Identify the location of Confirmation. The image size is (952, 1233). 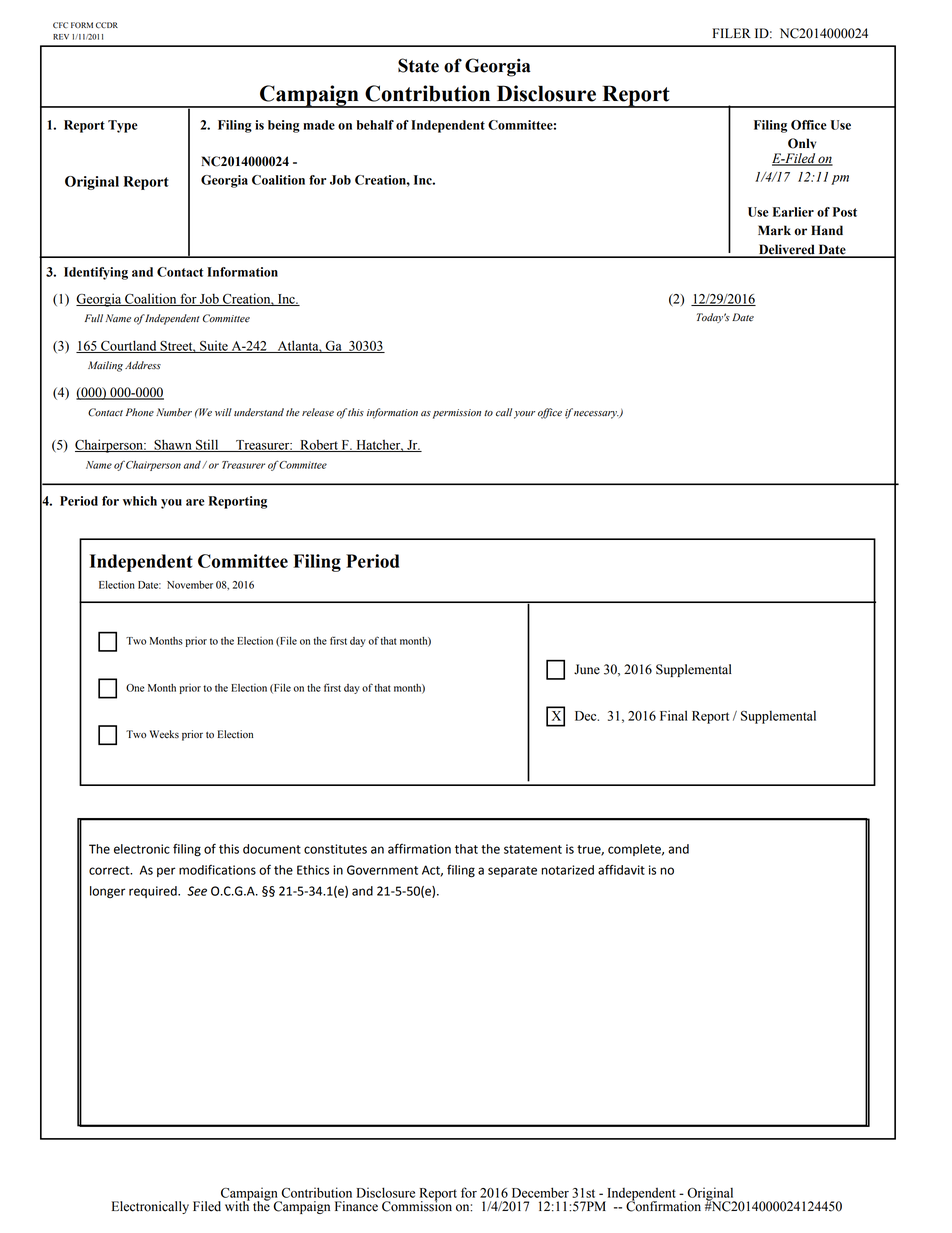
(663, 1205).
